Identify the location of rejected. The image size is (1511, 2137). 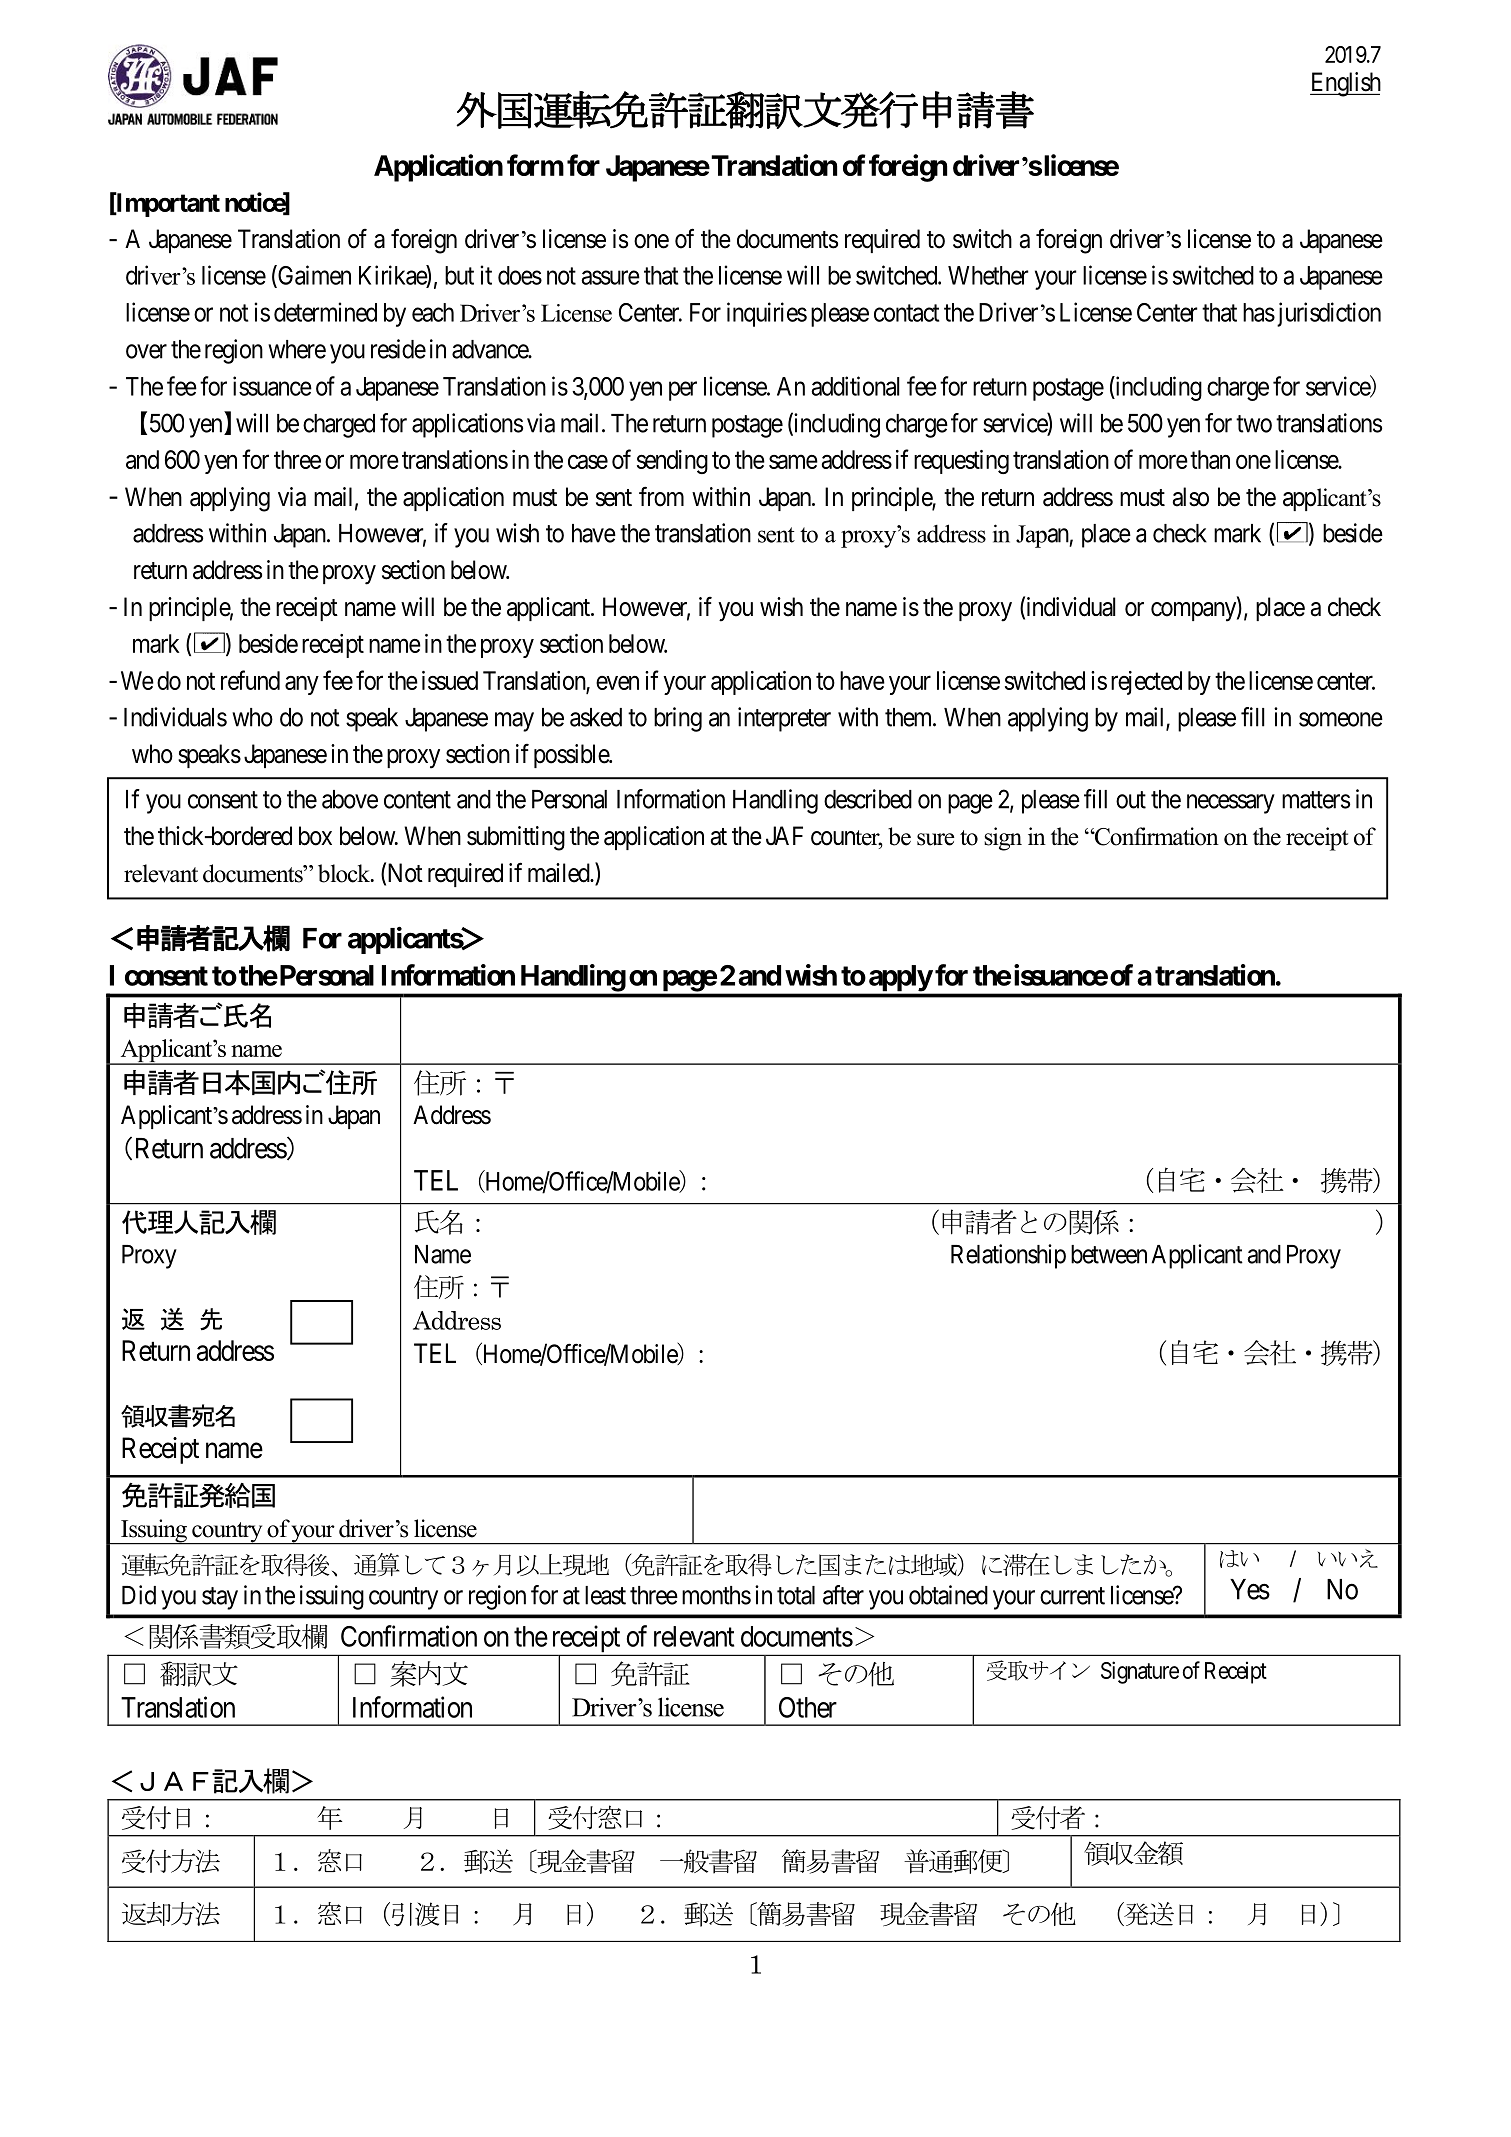
(1146, 683).
